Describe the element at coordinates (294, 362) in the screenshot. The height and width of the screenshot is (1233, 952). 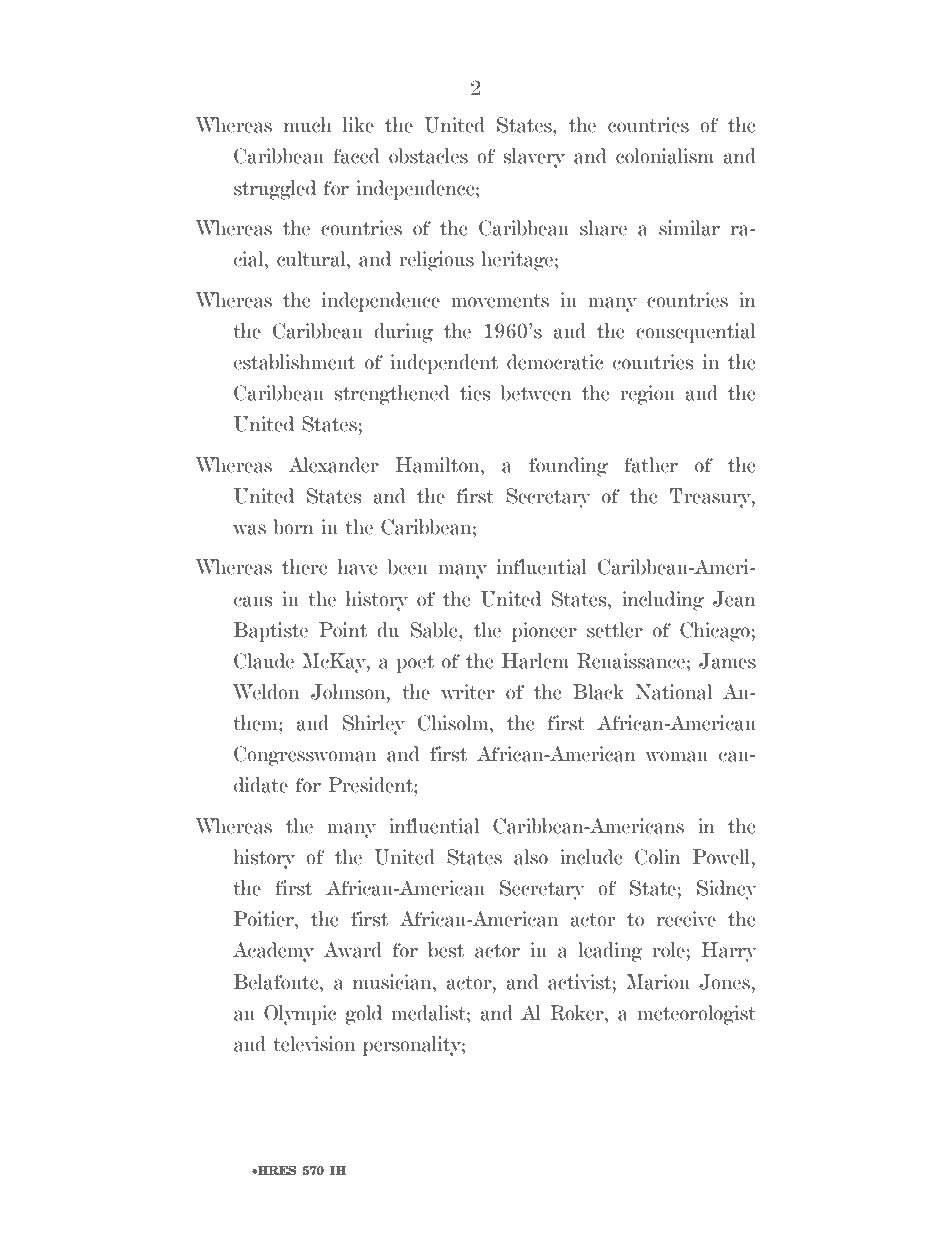
I see `establishment` at that location.
